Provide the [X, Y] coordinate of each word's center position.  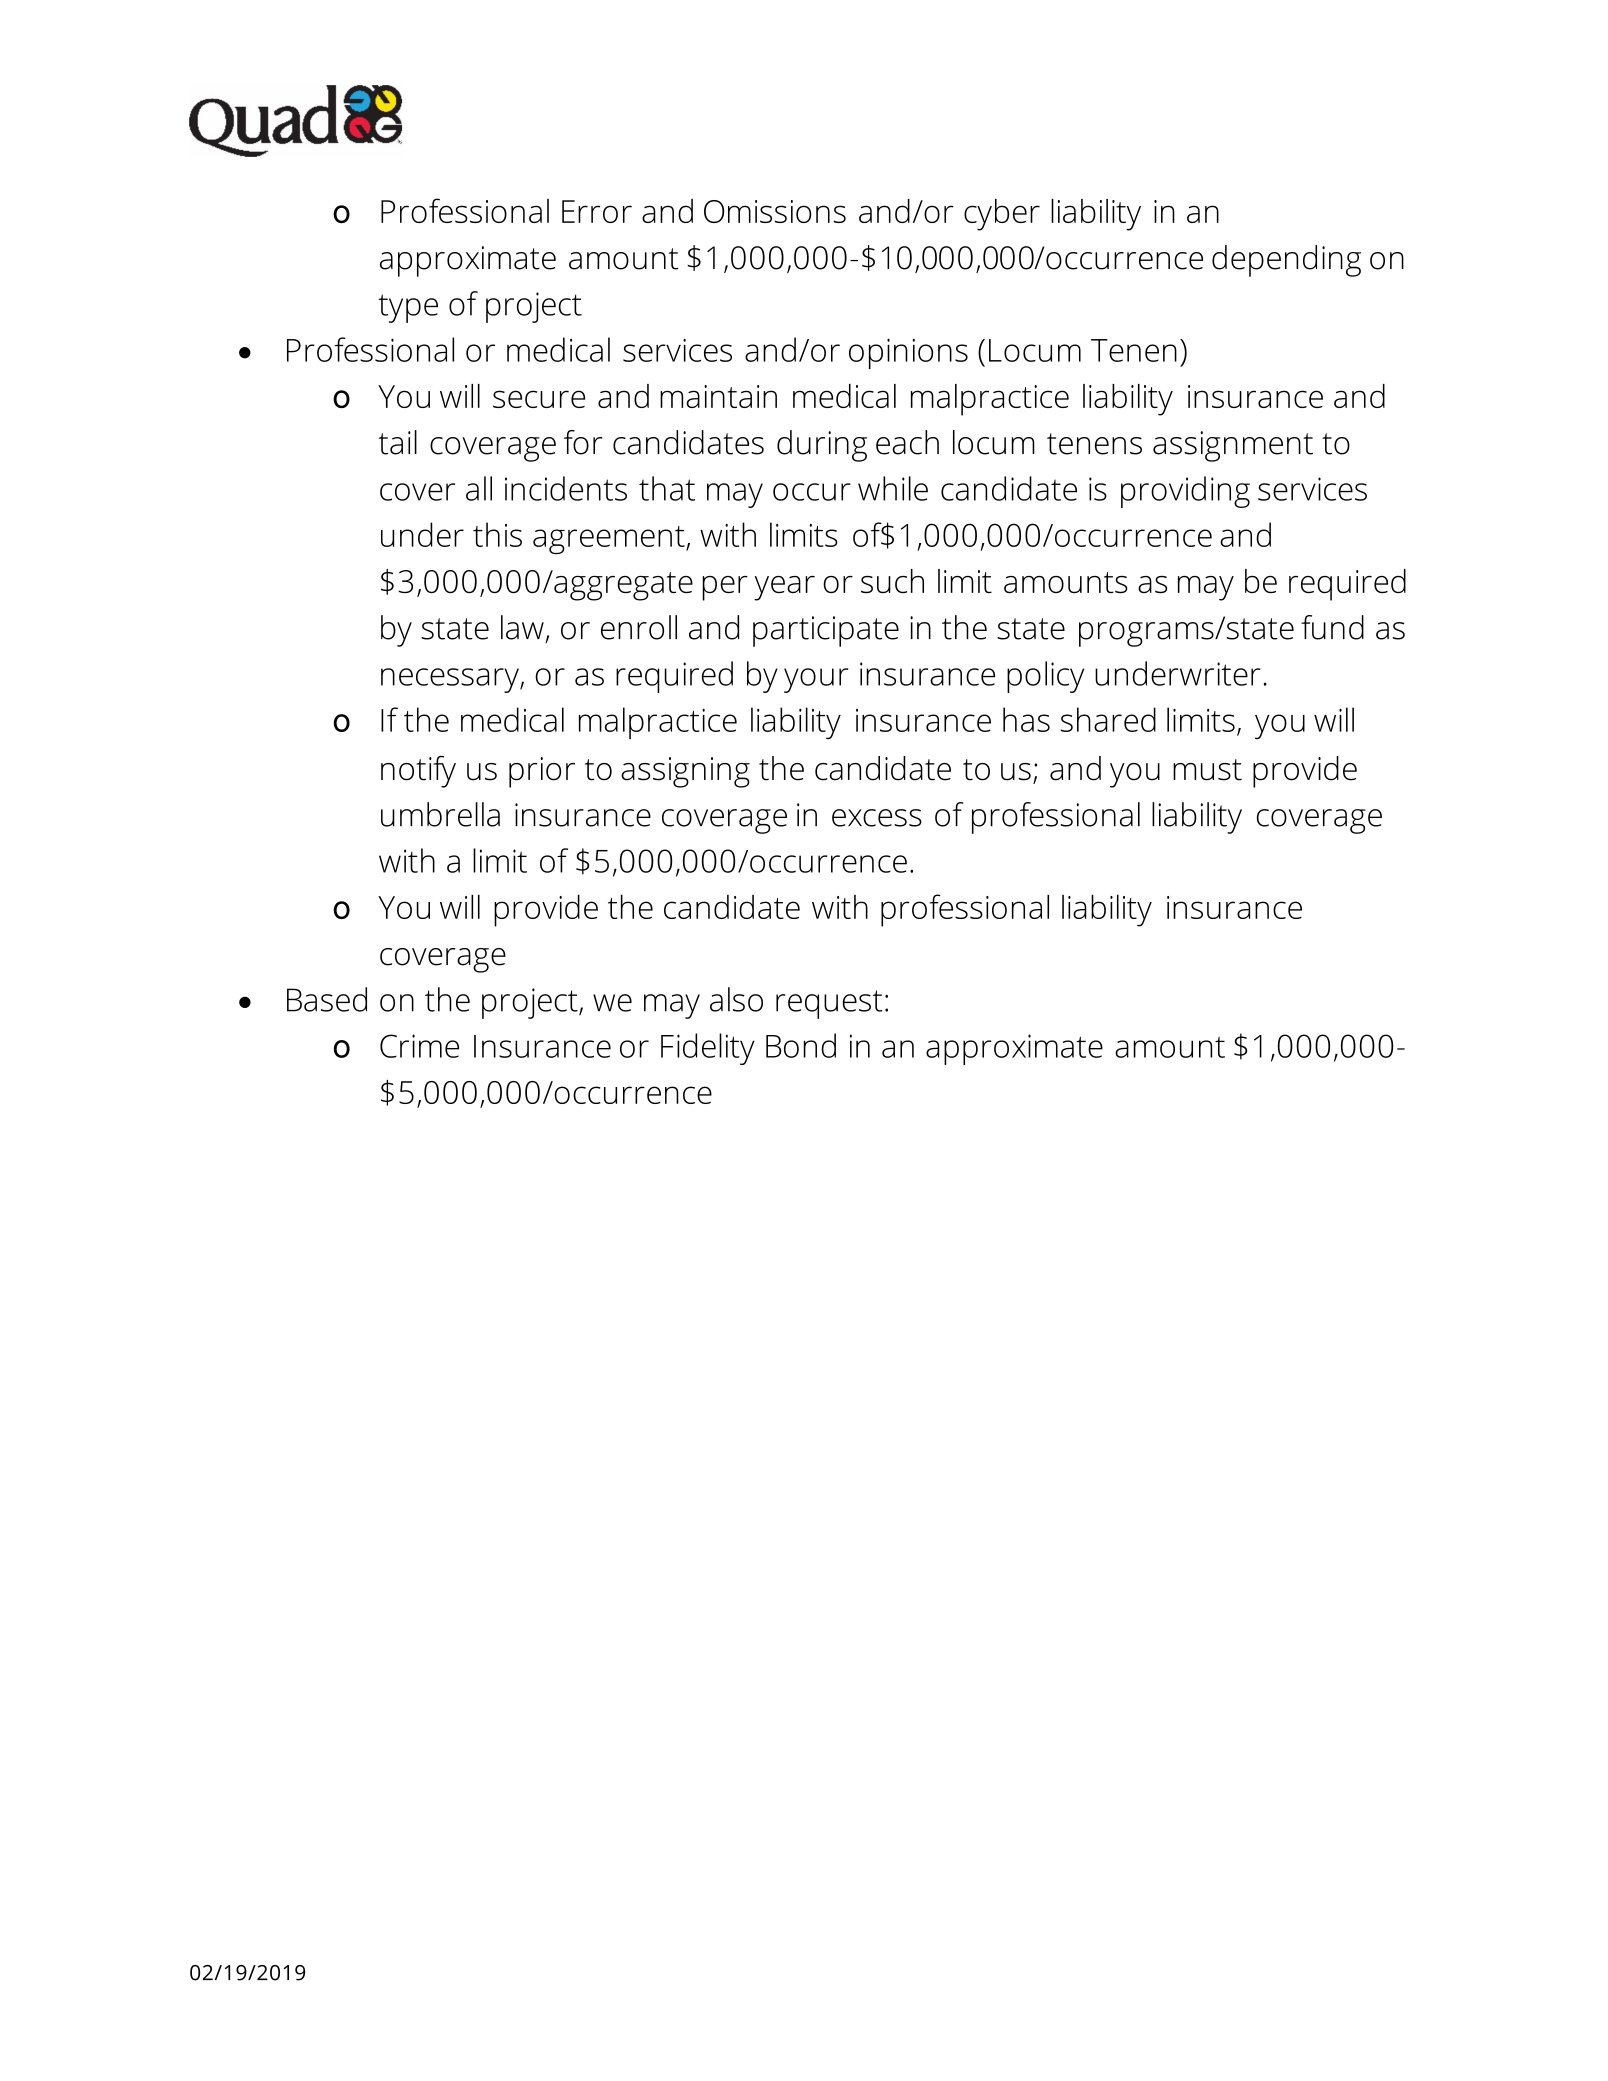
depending [1286, 261]
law [522, 627]
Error [597, 211]
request [829, 1004]
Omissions [775, 211]
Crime [419, 1046]
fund [1332, 627]
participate [826, 631]
